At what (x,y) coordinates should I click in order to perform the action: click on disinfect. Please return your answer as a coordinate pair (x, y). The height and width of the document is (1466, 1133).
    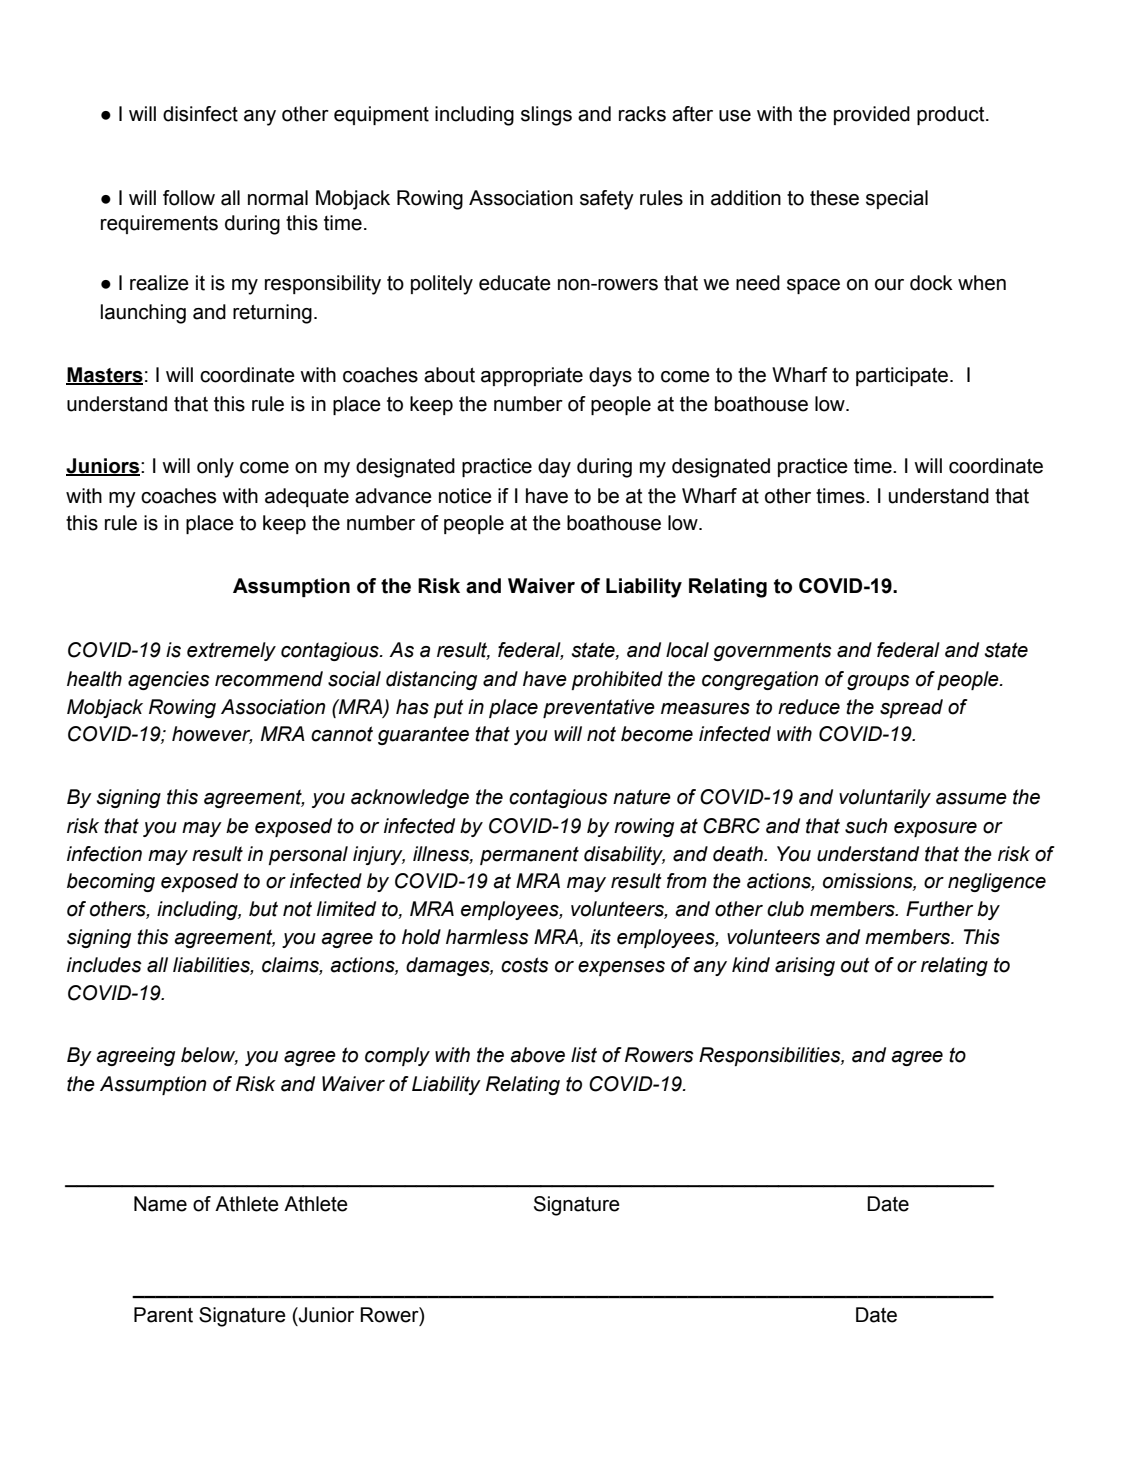
    Looking at the image, I should click on (200, 114).
